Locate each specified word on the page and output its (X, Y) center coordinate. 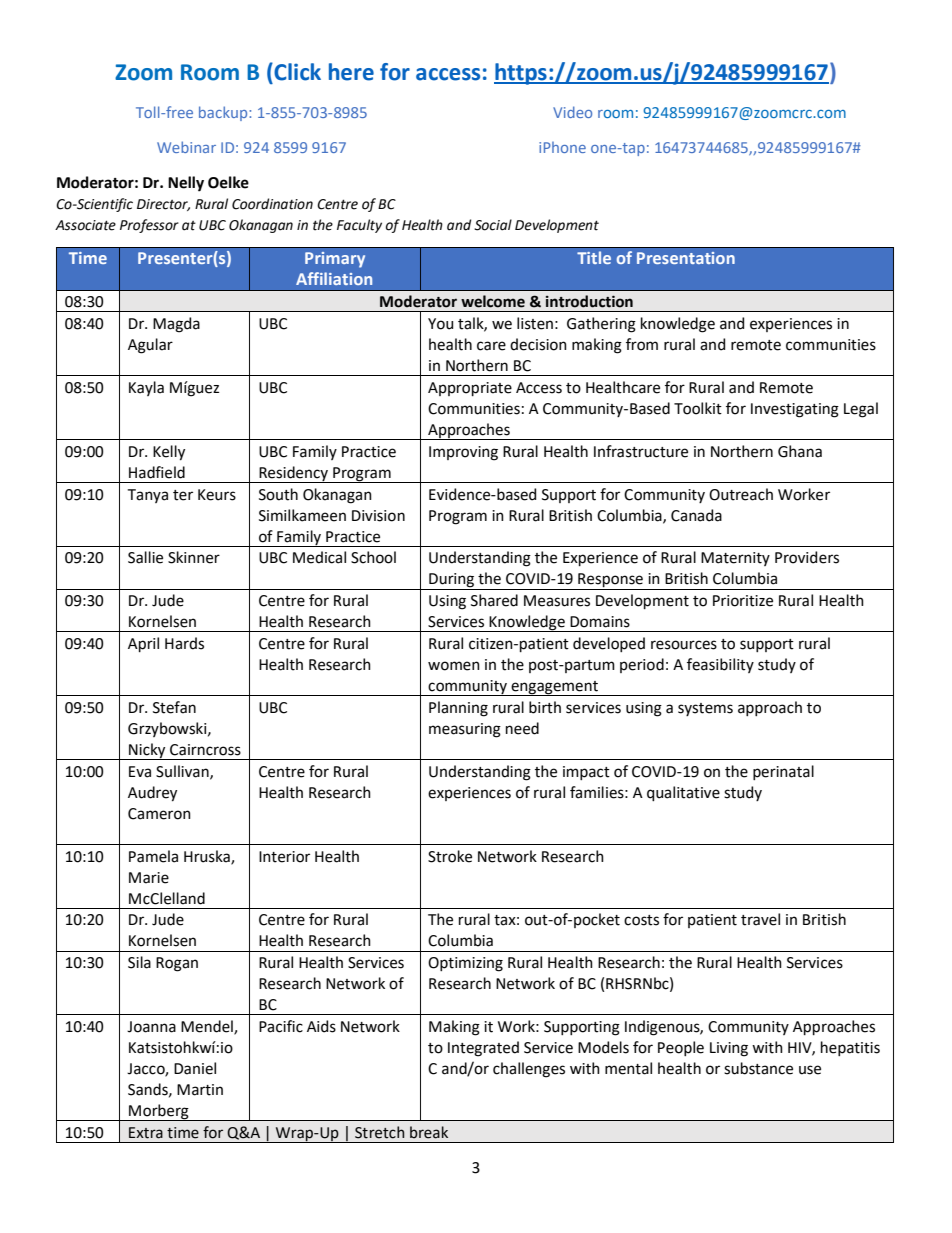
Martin (200, 1090)
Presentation (686, 258)
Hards (184, 643)
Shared (494, 600)
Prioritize (743, 601)
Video (572, 112)
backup (224, 113)
